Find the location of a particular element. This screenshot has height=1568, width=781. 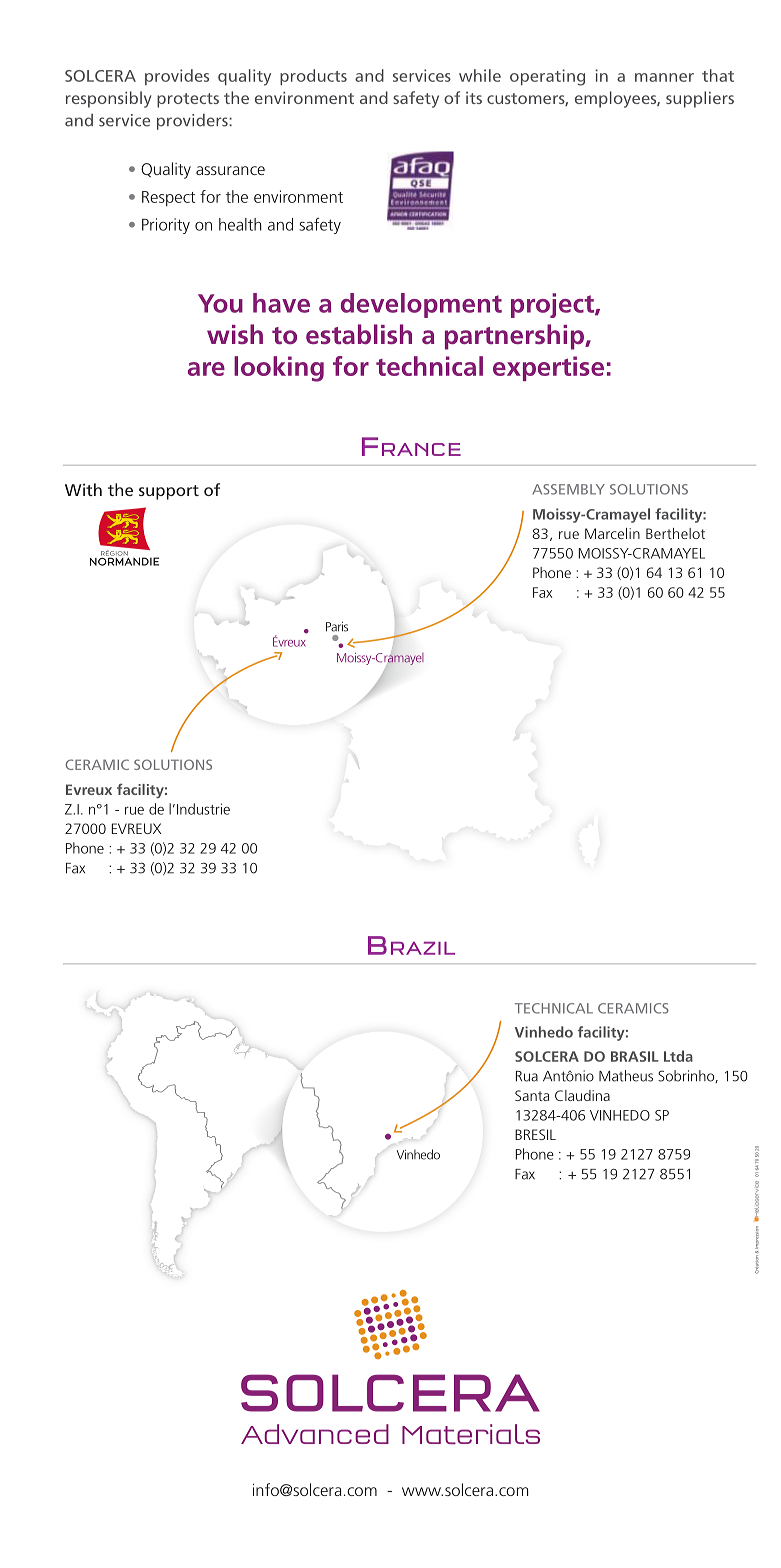

Santa is located at coordinates (532, 1095).
